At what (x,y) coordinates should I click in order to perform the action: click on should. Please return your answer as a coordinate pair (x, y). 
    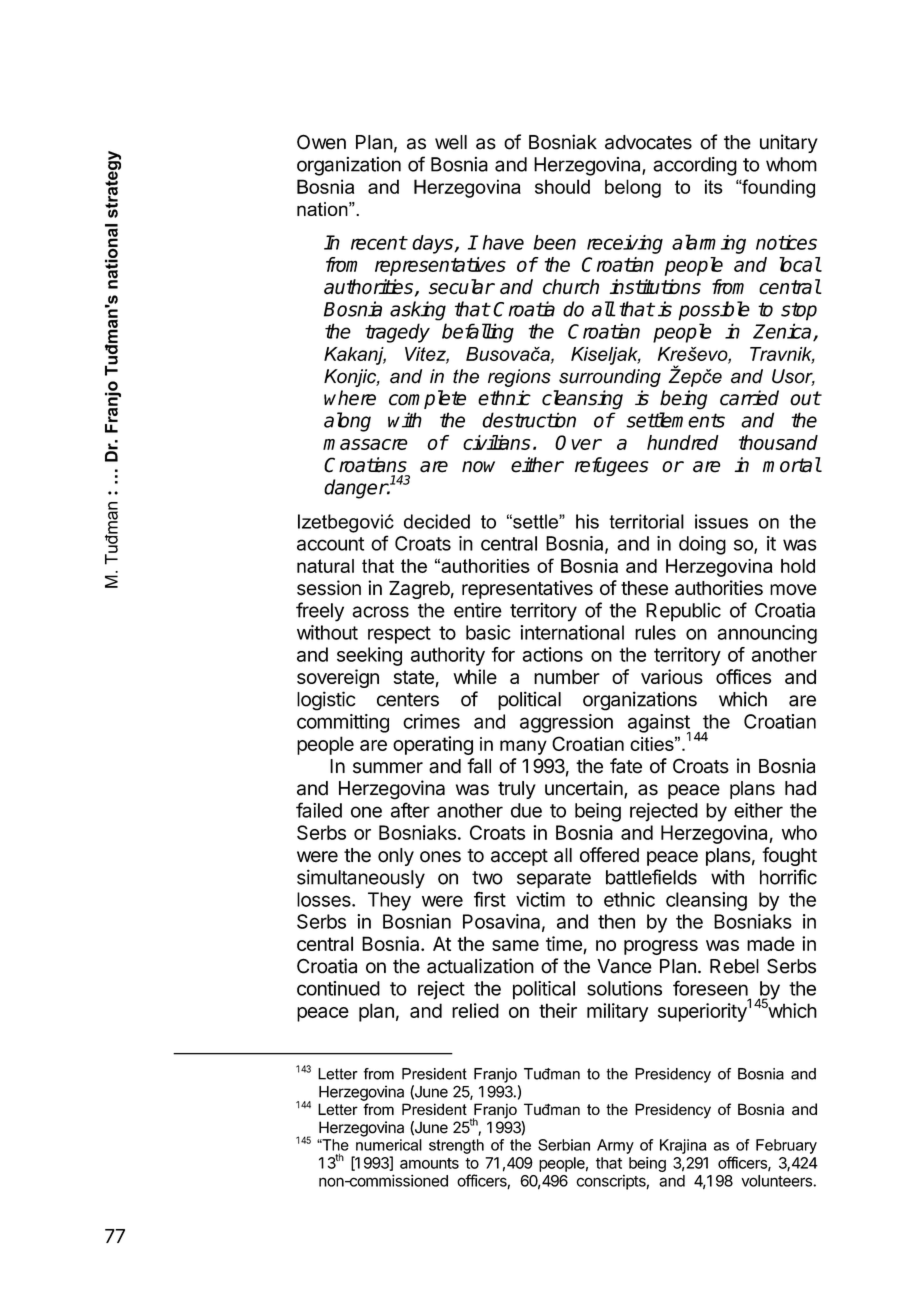
    Looking at the image, I should click on (562, 186).
